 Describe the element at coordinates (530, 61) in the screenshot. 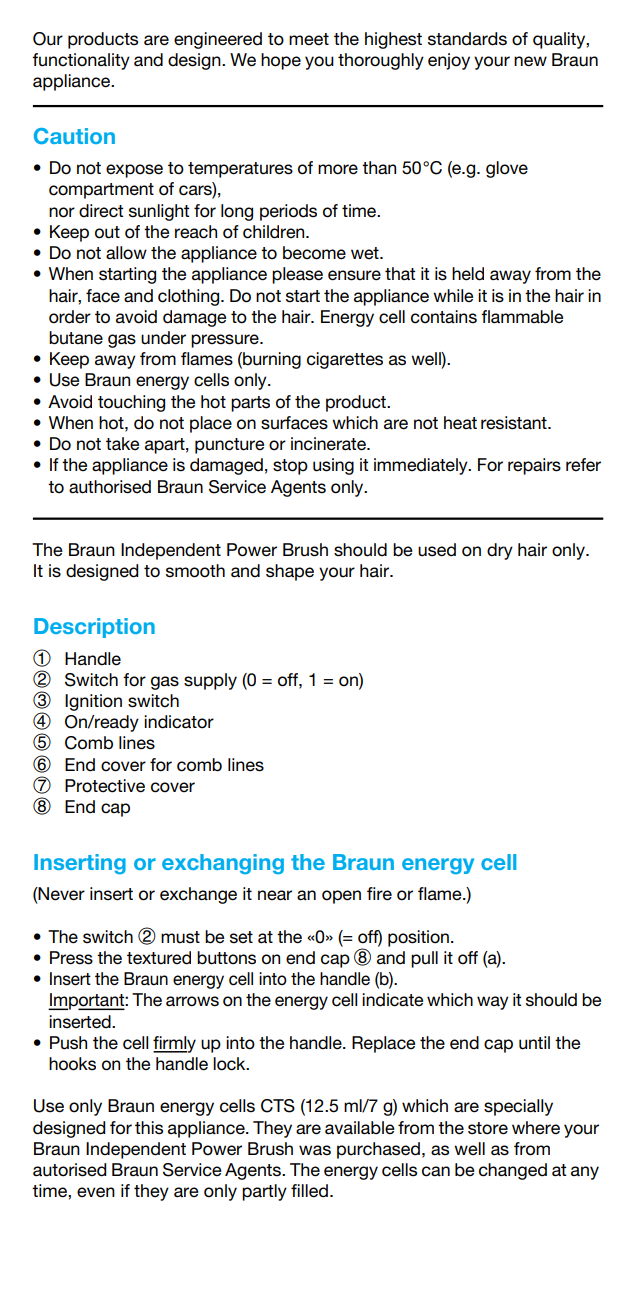

I see `new` at that location.
